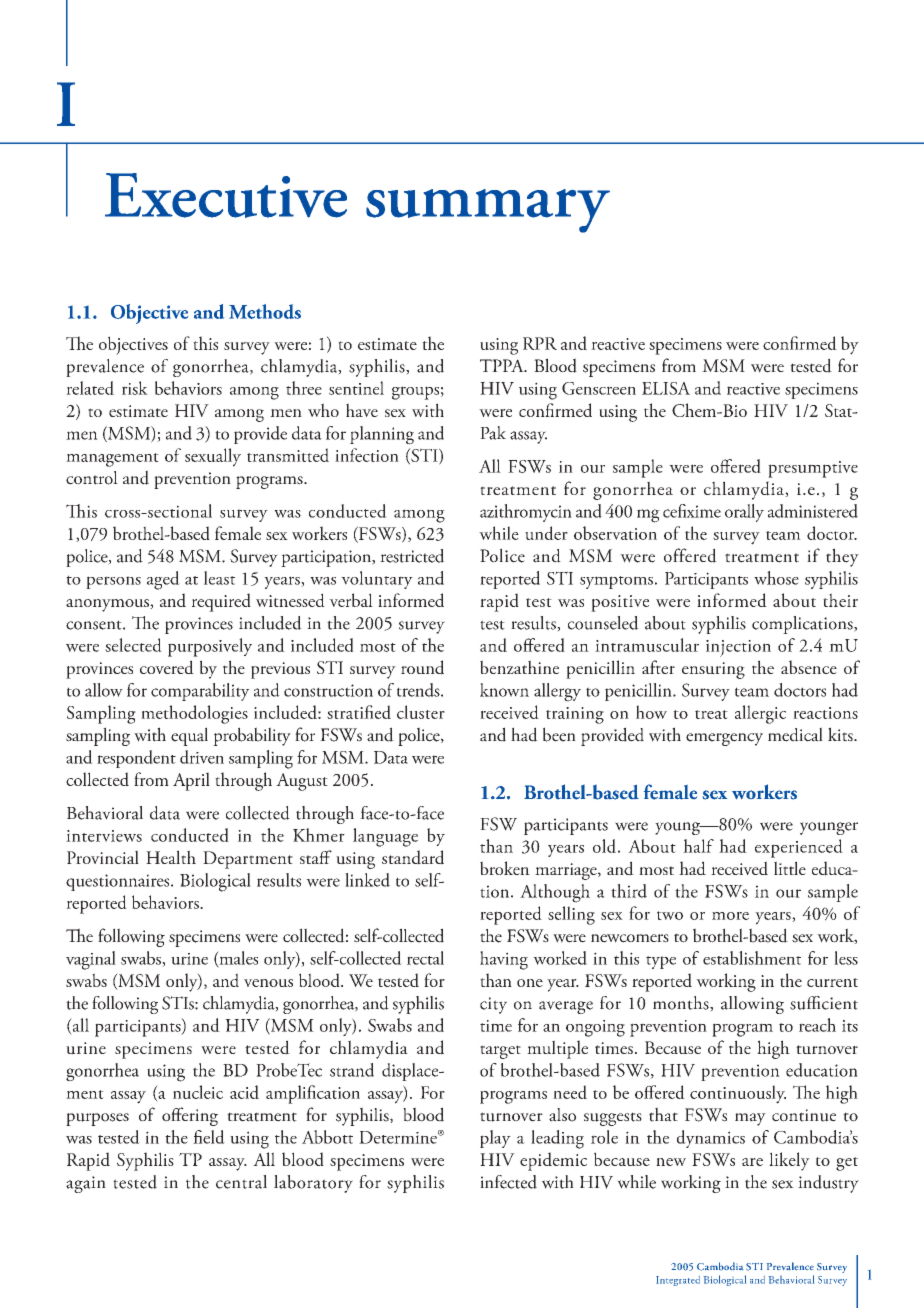 This screenshot has width=924, height=1308. I want to click on infected, so click(508, 1182).
